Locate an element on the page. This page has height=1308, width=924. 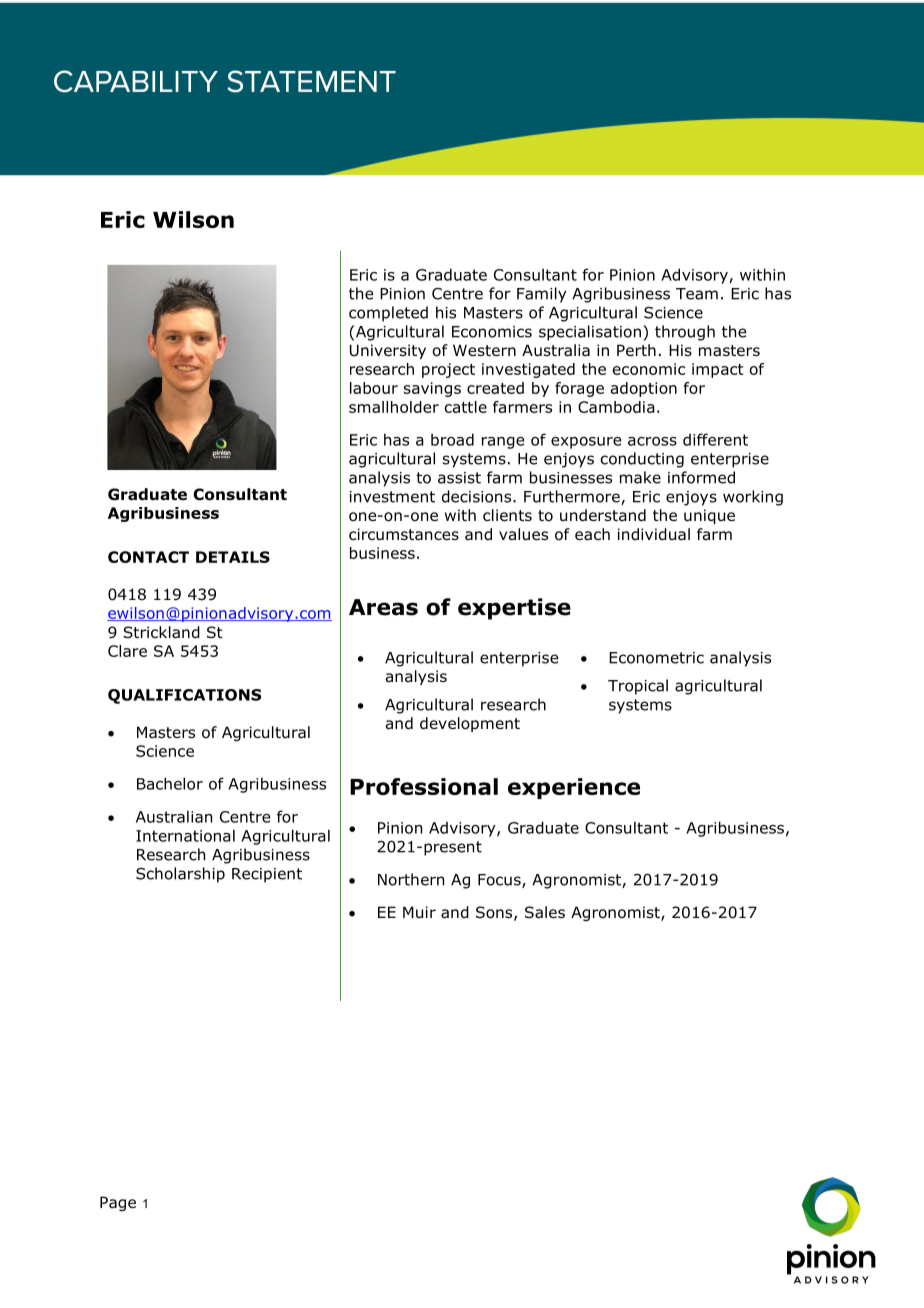
Tropical is located at coordinates (638, 687).
